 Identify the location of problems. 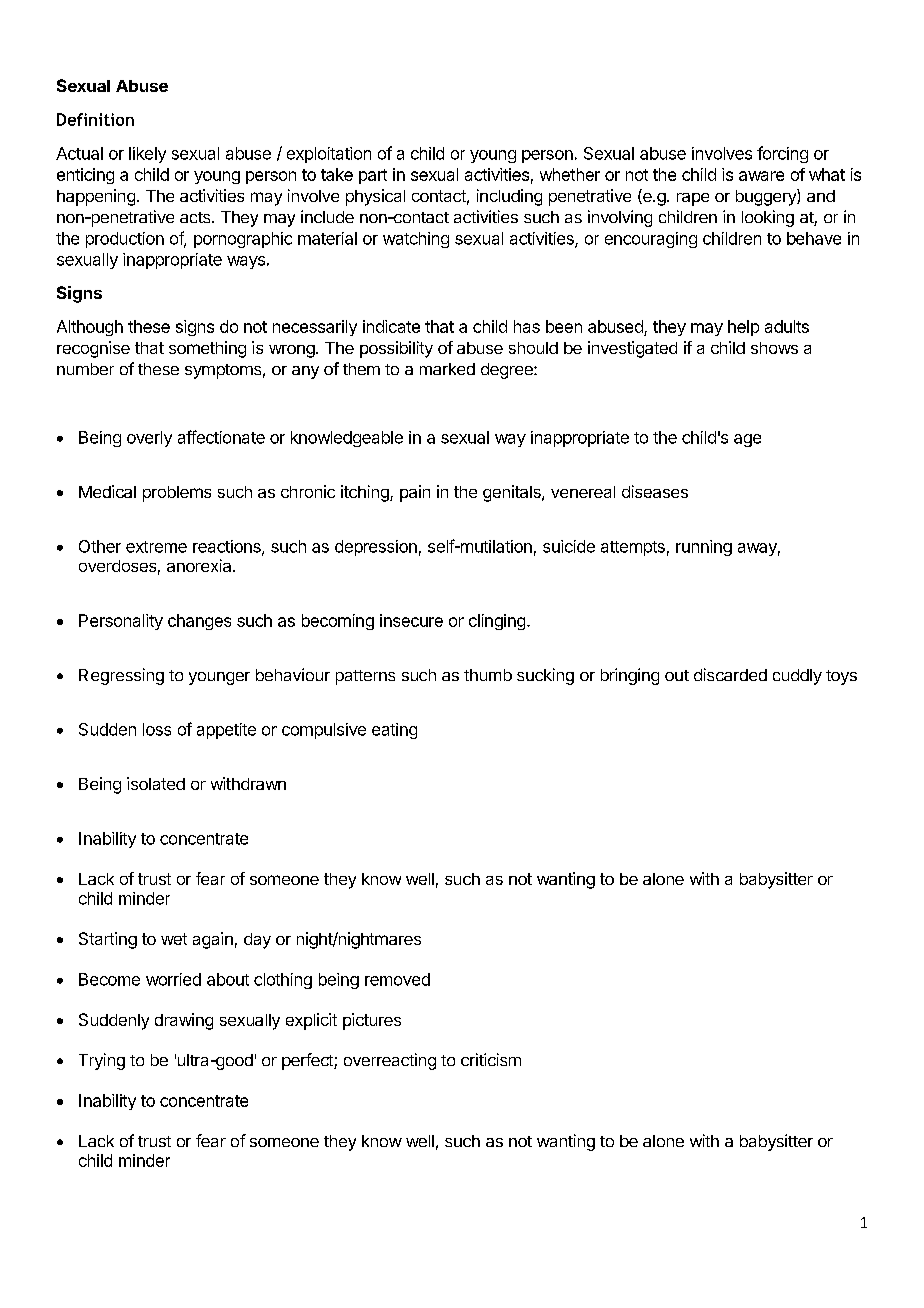
(177, 494).
